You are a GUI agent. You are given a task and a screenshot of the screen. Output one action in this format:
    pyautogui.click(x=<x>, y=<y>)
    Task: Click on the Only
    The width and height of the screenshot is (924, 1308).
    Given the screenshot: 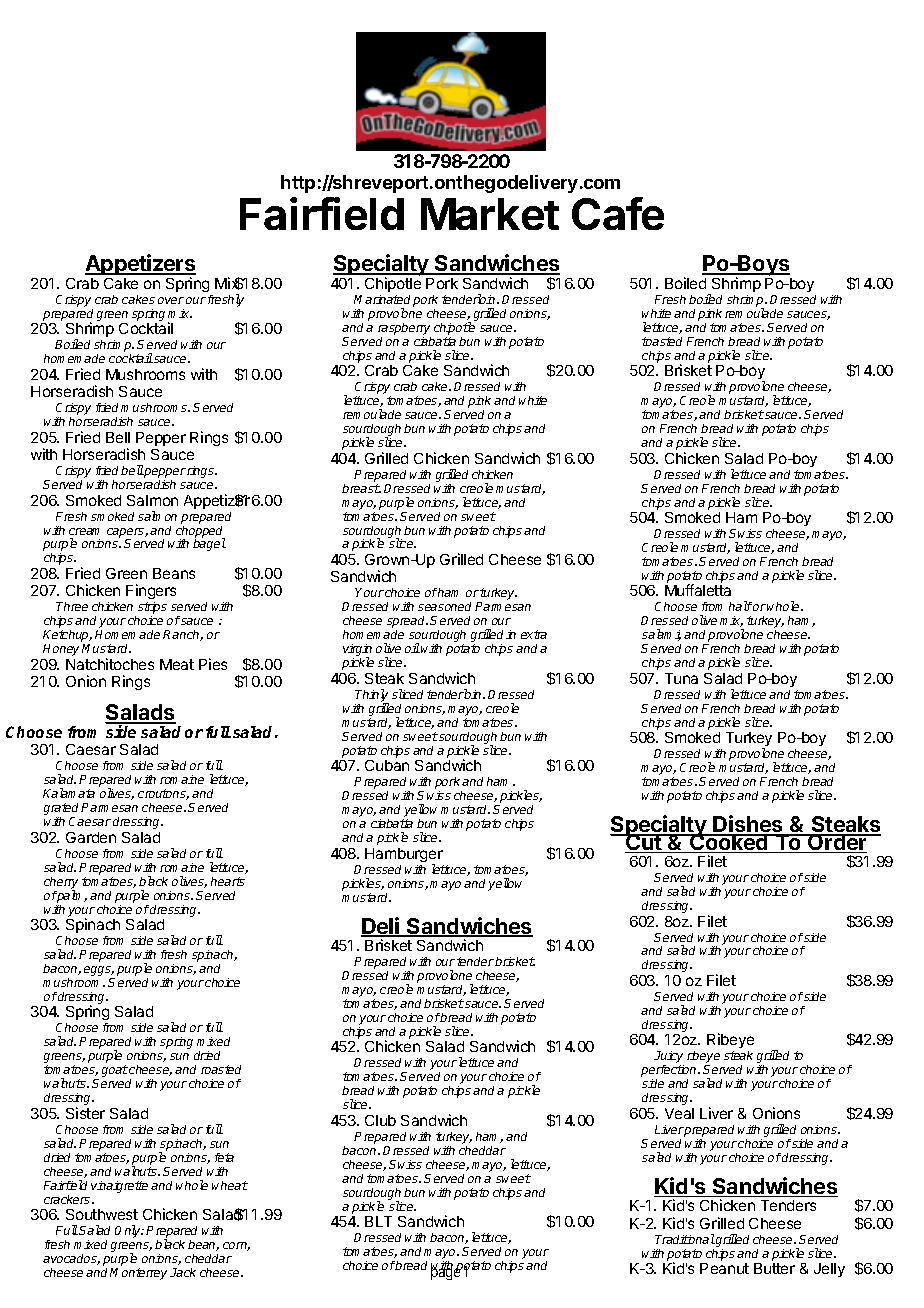 What is the action you would take?
    pyautogui.click(x=129, y=1231)
